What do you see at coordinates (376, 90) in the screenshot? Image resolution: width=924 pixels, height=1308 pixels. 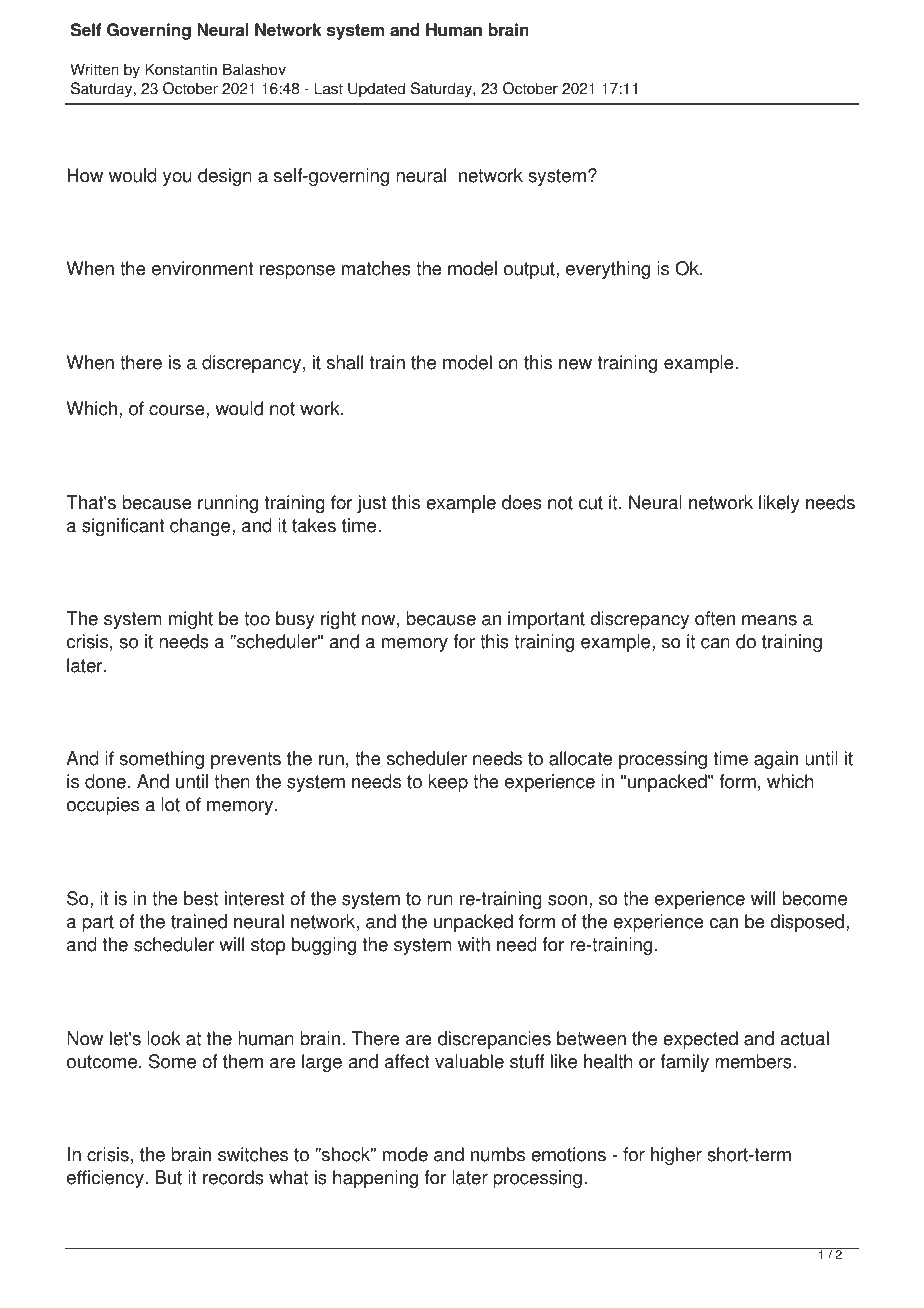 I see `Updated` at bounding box center [376, 90].
